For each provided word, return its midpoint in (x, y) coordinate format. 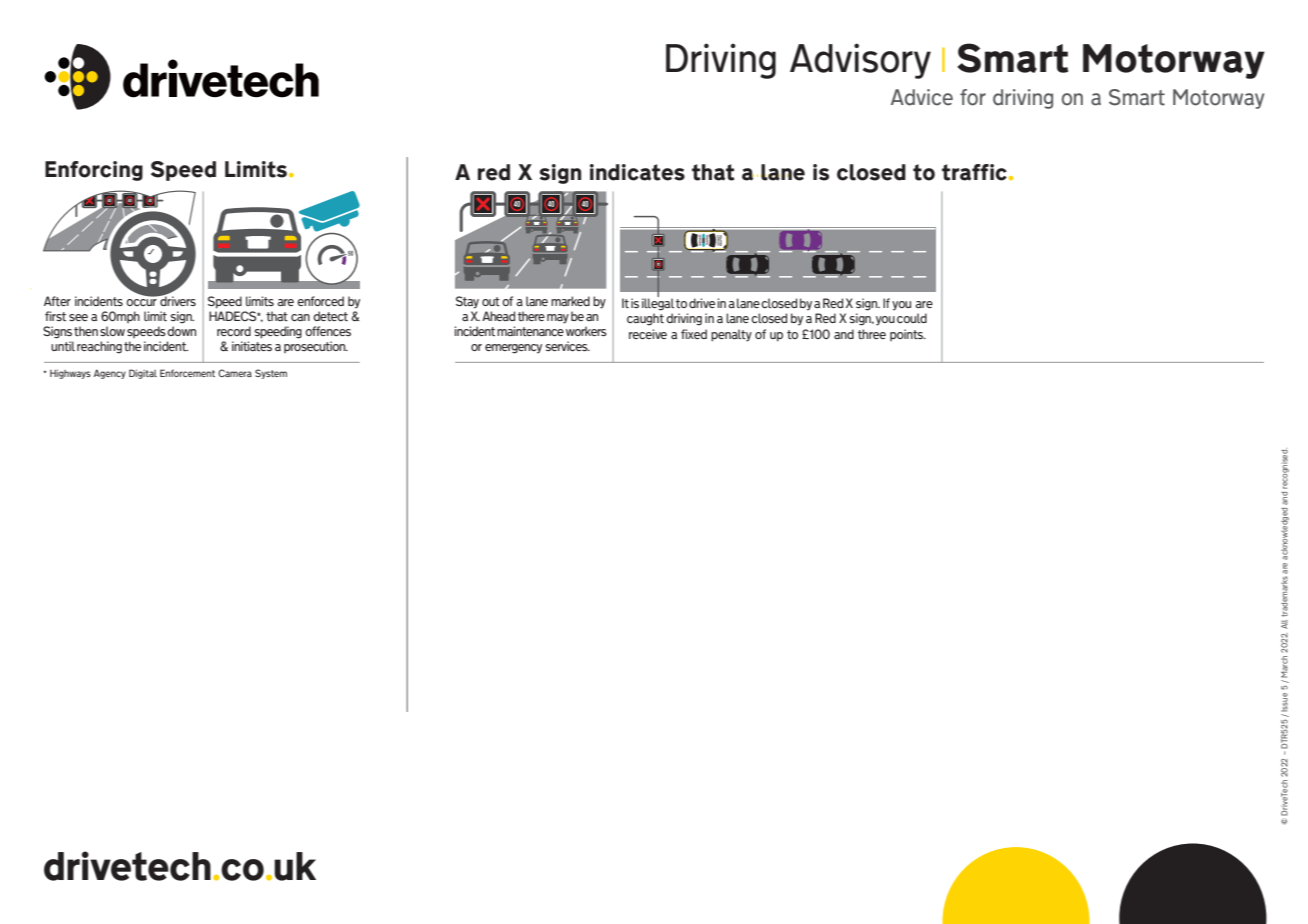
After (57, 301)
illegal (658, 303)
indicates (637, 172)
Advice (922, 97)
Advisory (860, 61)
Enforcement (187, 373)
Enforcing (94, 171)
